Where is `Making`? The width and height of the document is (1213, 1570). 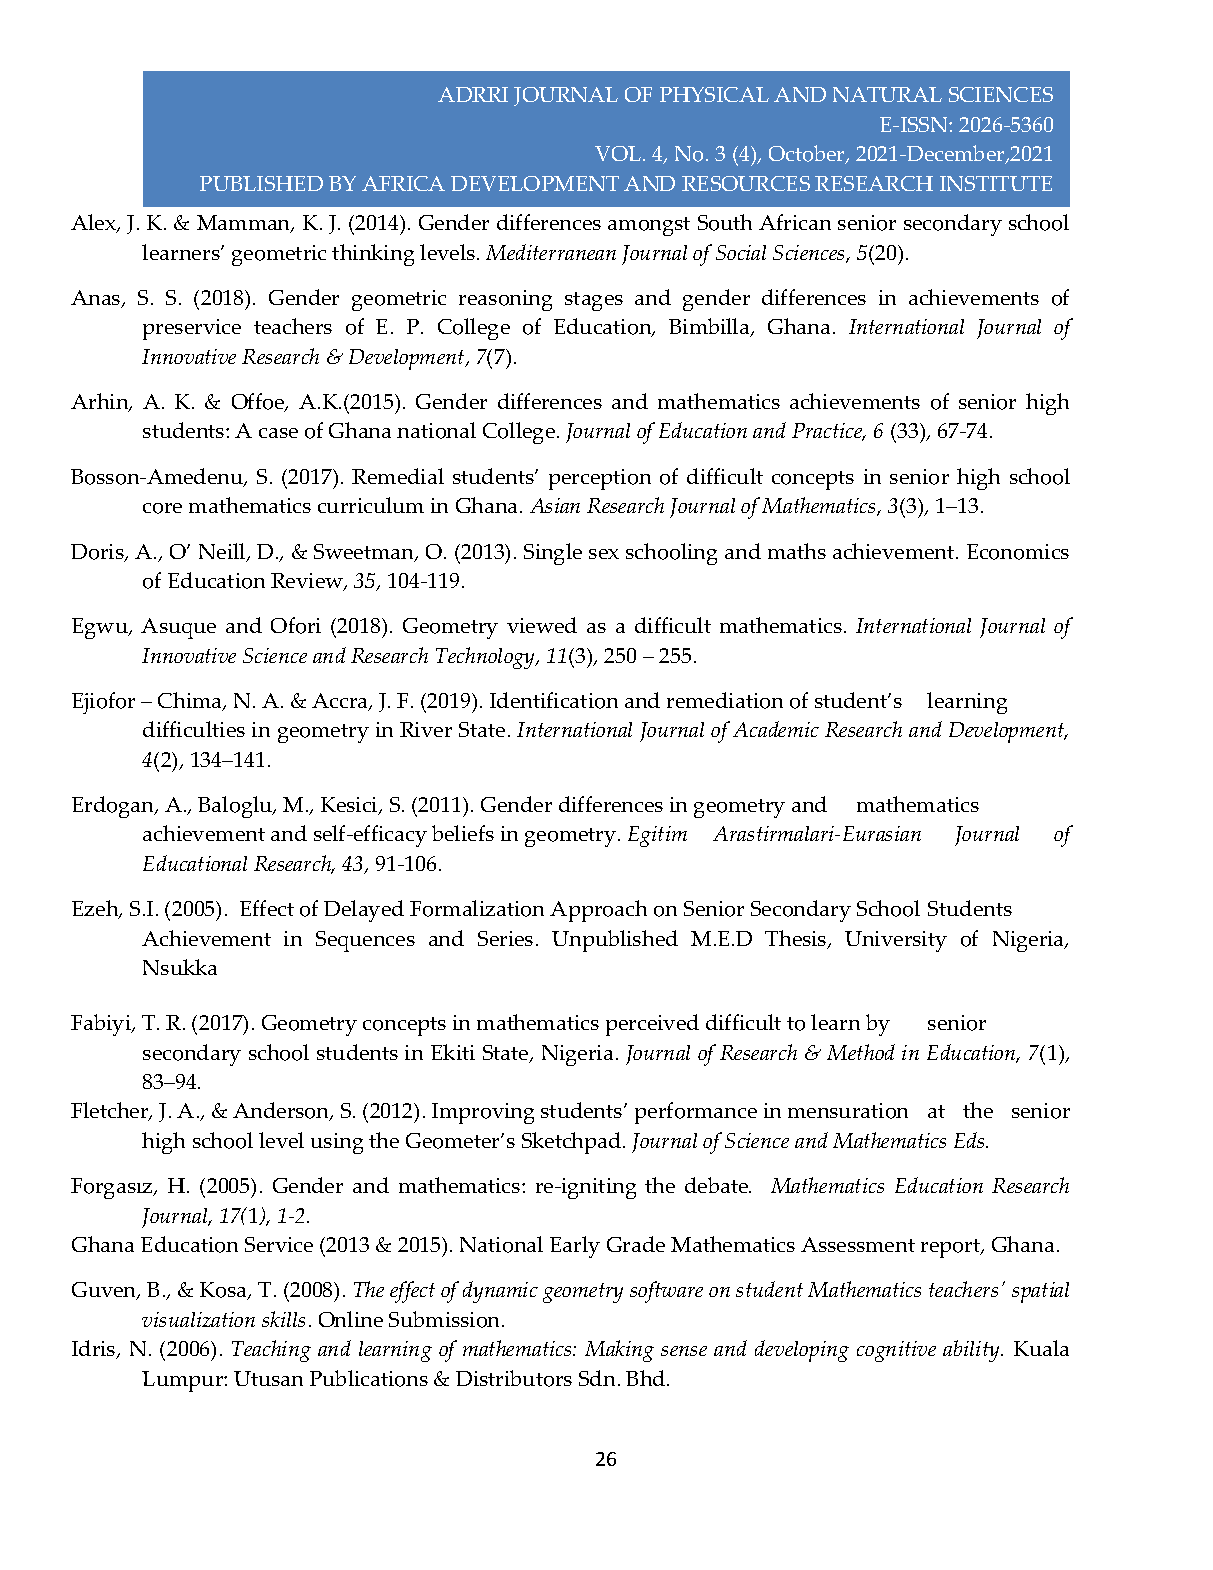 Making is located at coordinates (619, 1351).
